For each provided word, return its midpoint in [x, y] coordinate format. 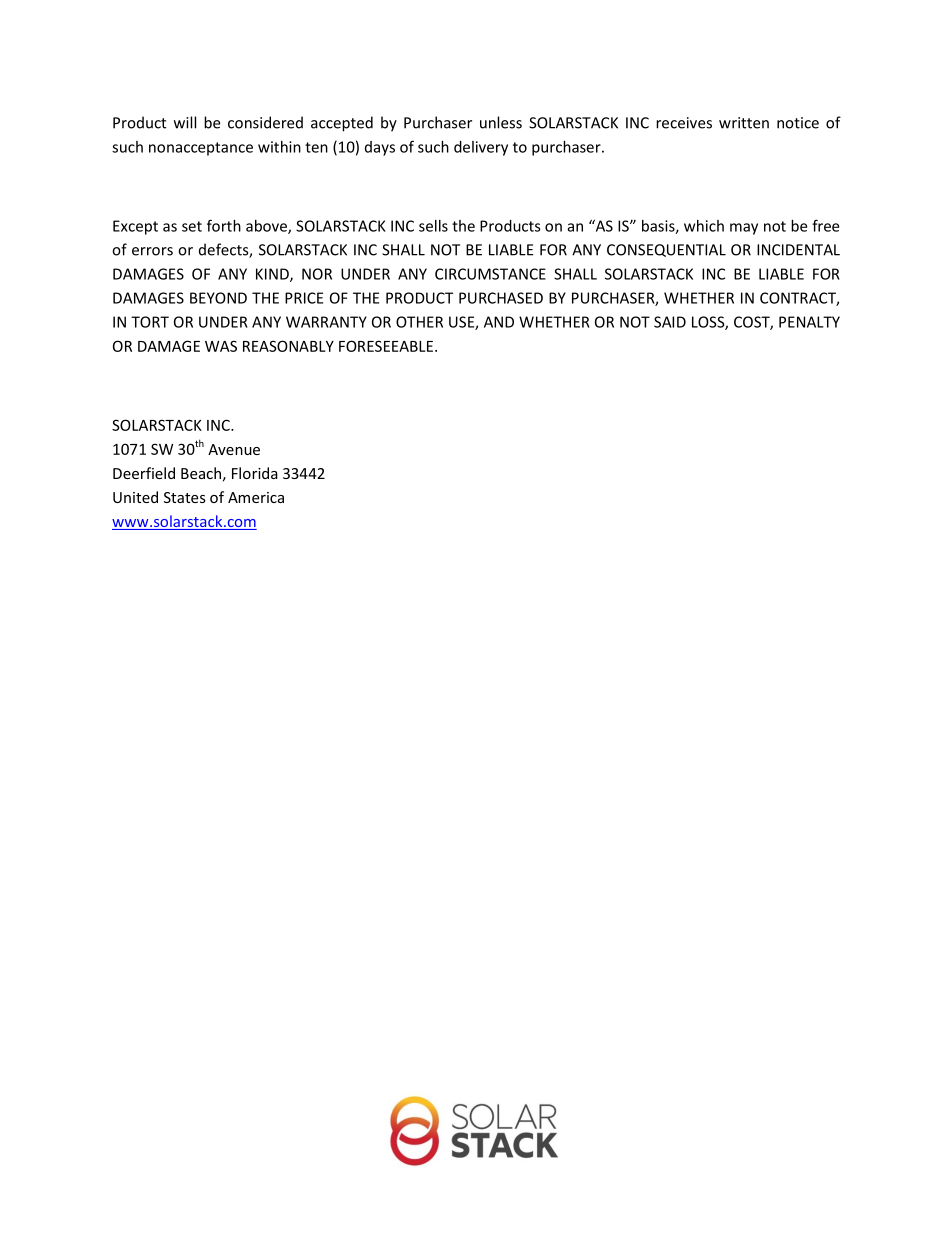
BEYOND [218, 298]
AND [499, 322]
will [185, 122]
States [185, 497]
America [256, 497]
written [744, 123]
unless [501, 122]
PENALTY [809, 322]
